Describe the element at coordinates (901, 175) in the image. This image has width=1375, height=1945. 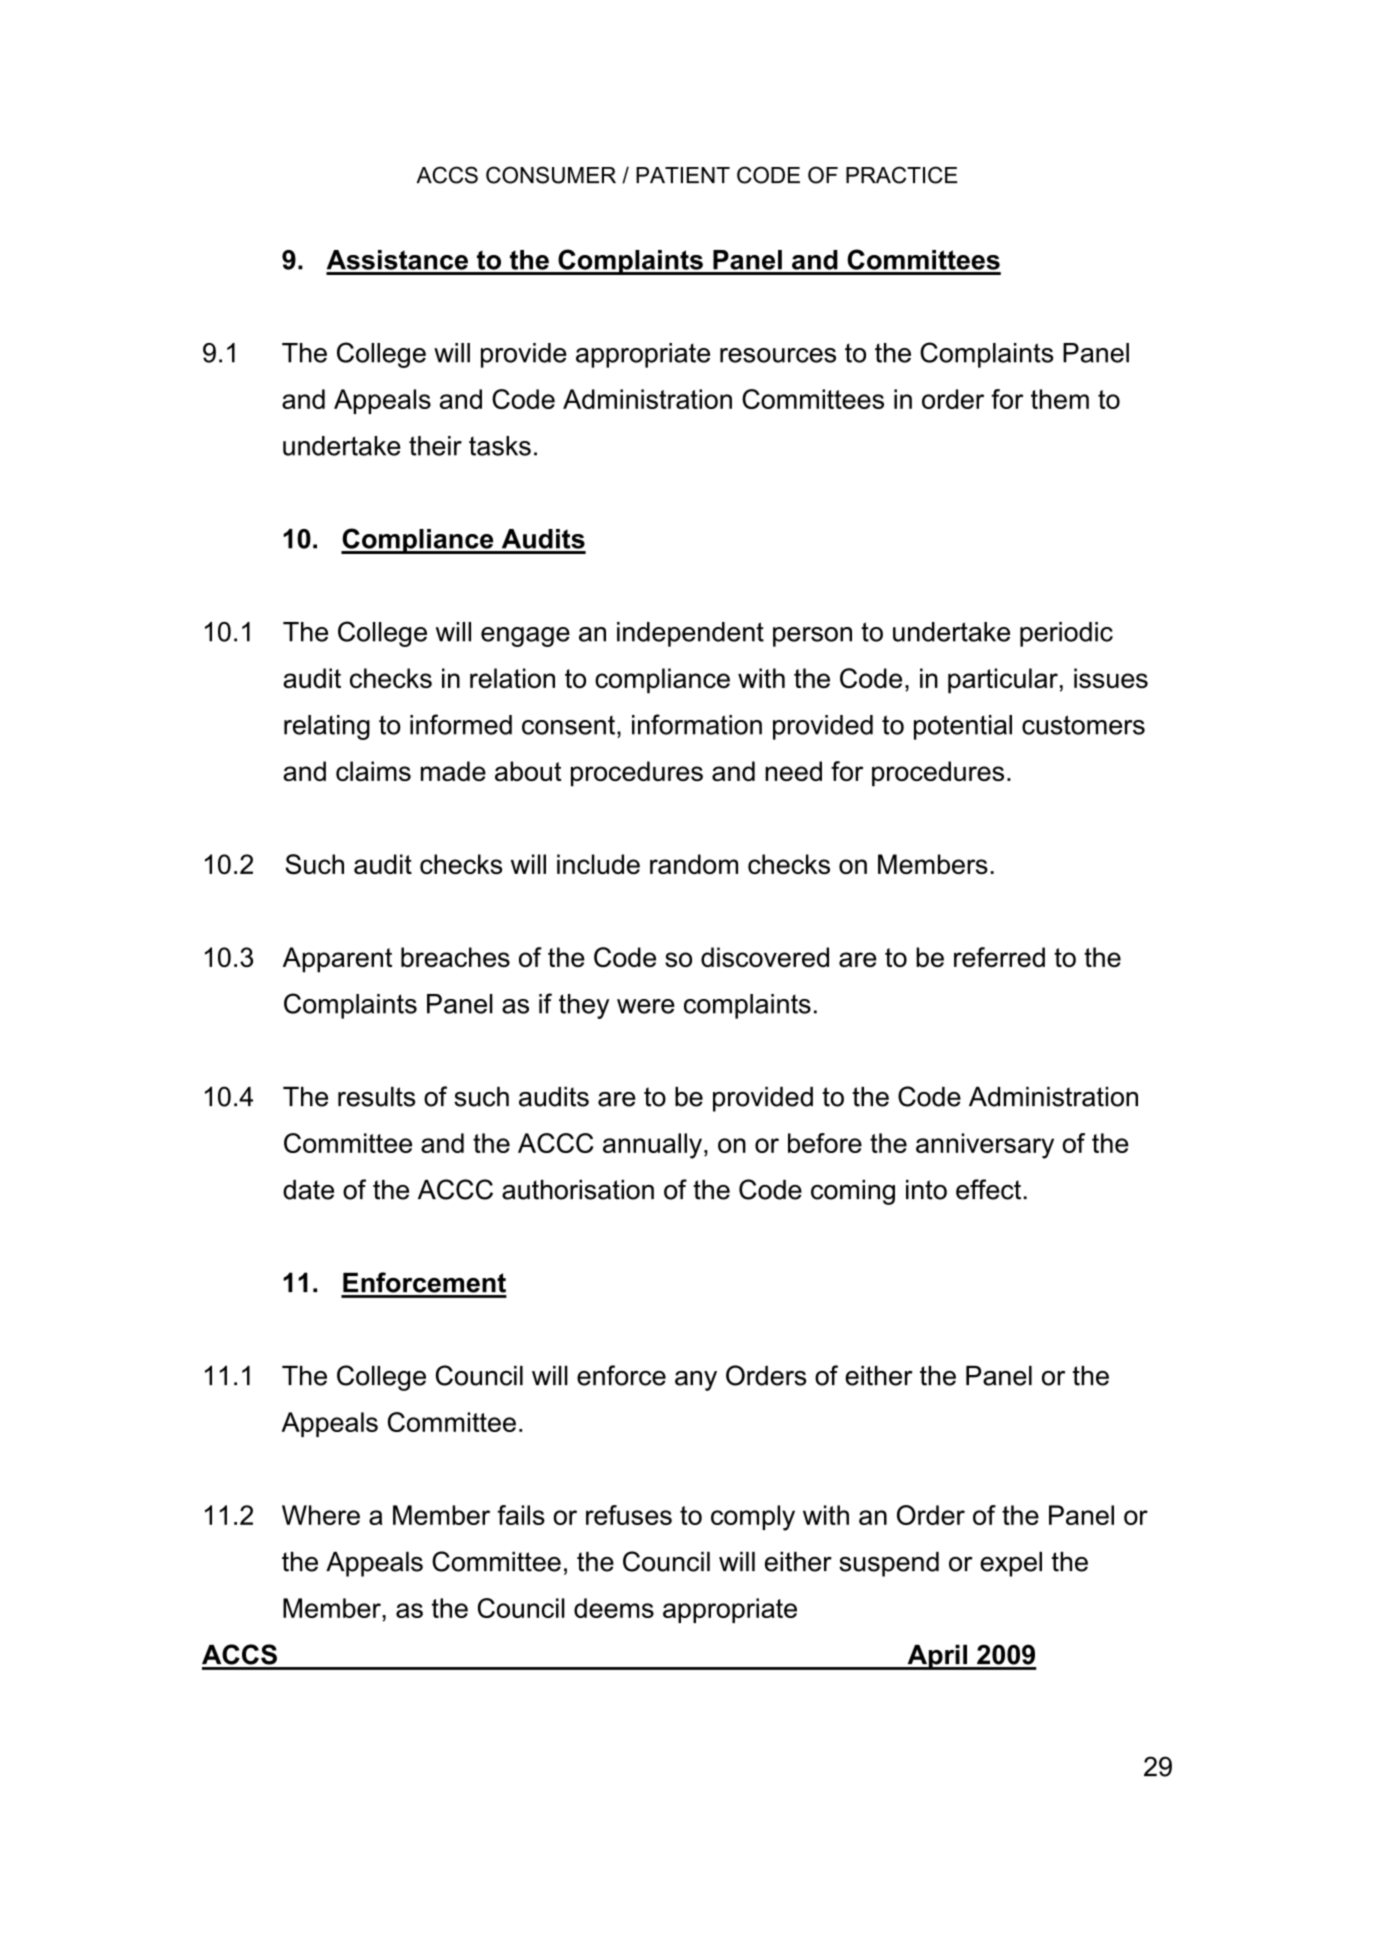
I see `PRACTICE` at that location.
